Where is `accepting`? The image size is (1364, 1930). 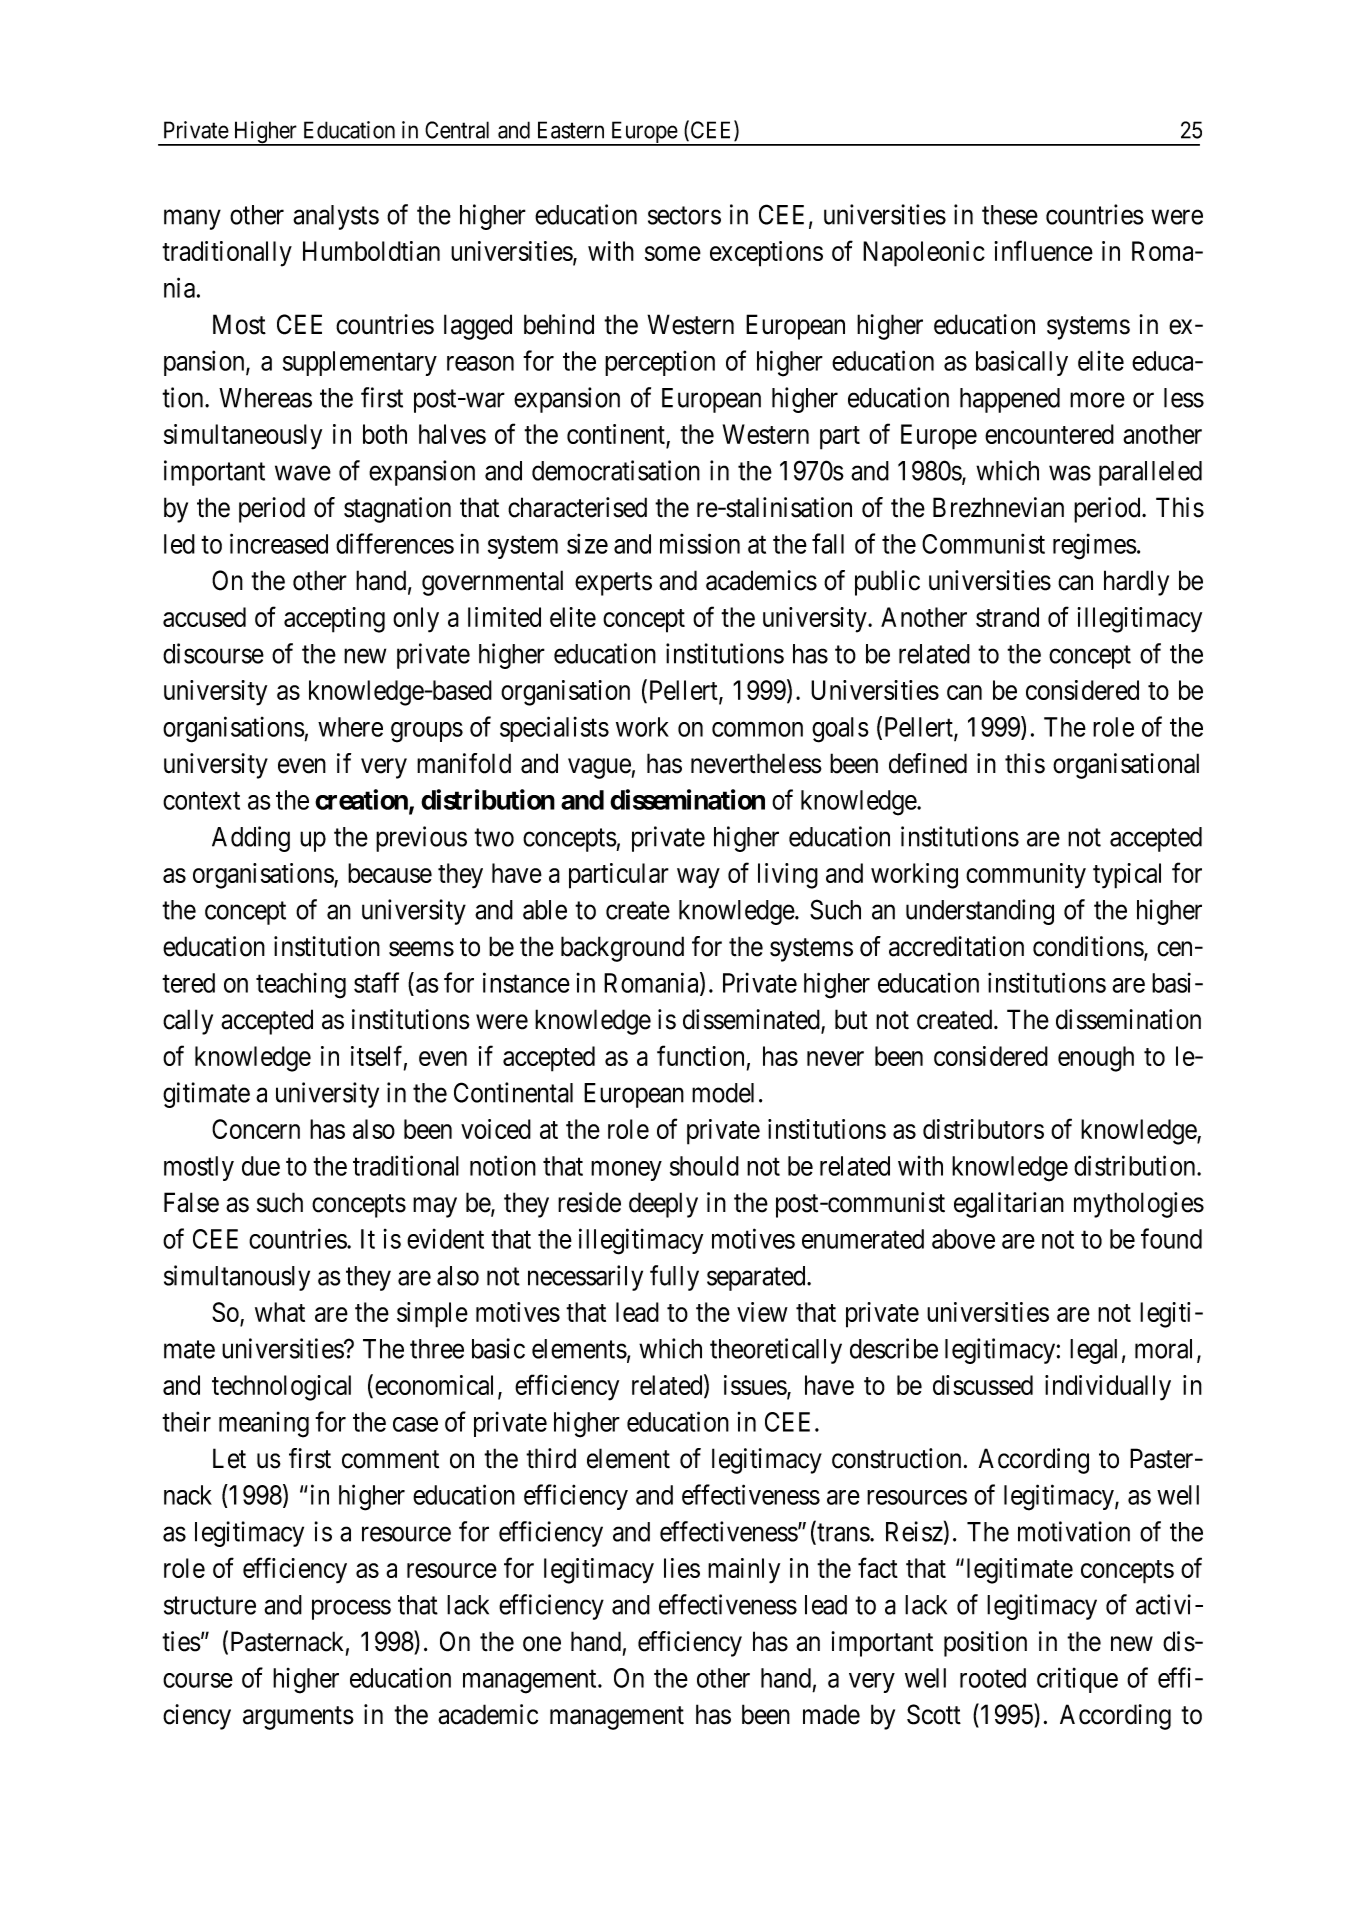
accepting is located at coordinates (334, 620).
